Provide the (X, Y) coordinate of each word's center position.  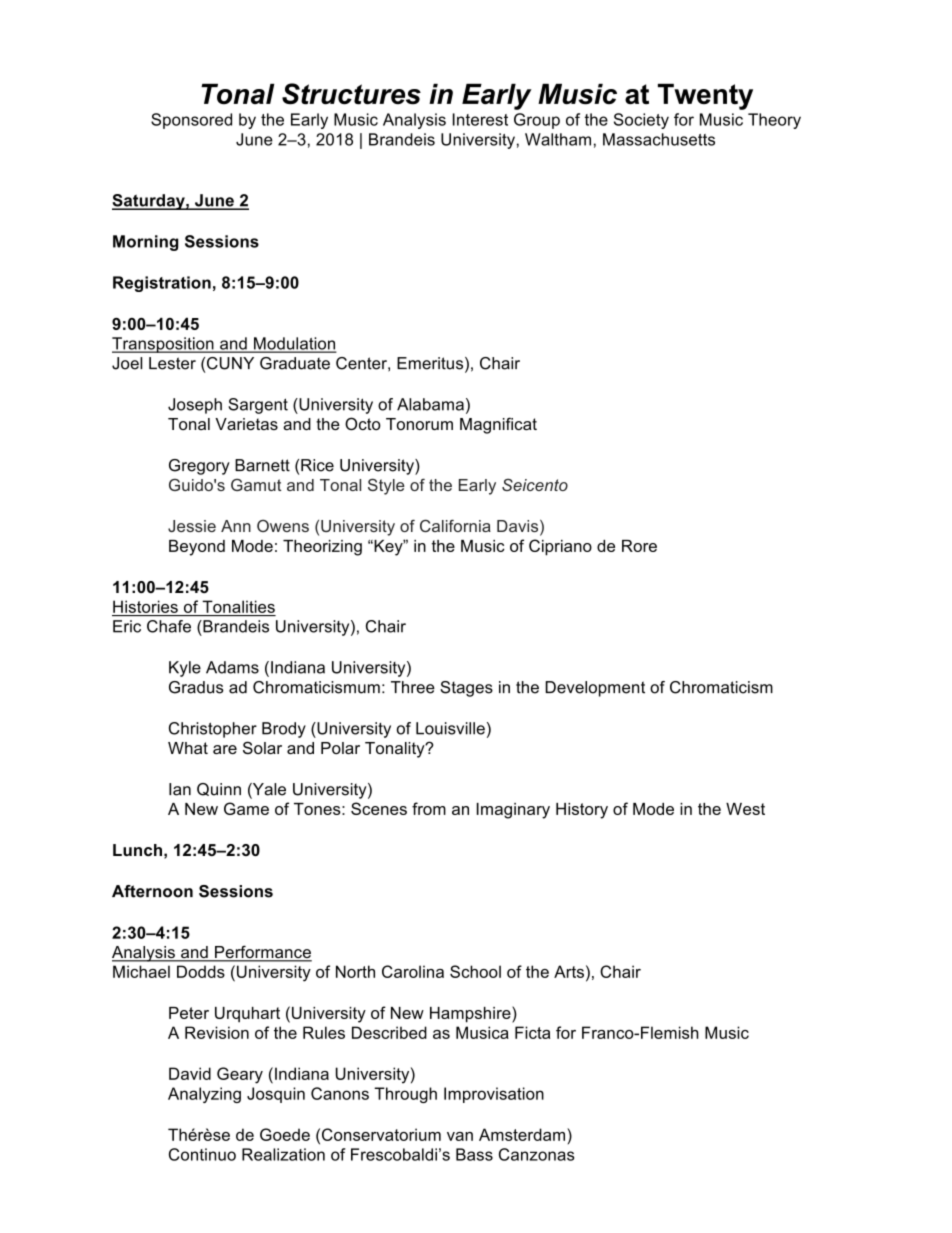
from (429, 808)
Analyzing (204, 1095)
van (460, 1136)
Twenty (705, 97)
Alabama (430, 404)
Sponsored (191, 121)
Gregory (199, 467)
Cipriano (560, 547)
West (745, 809)
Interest (480, 119)
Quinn (219, 789)
